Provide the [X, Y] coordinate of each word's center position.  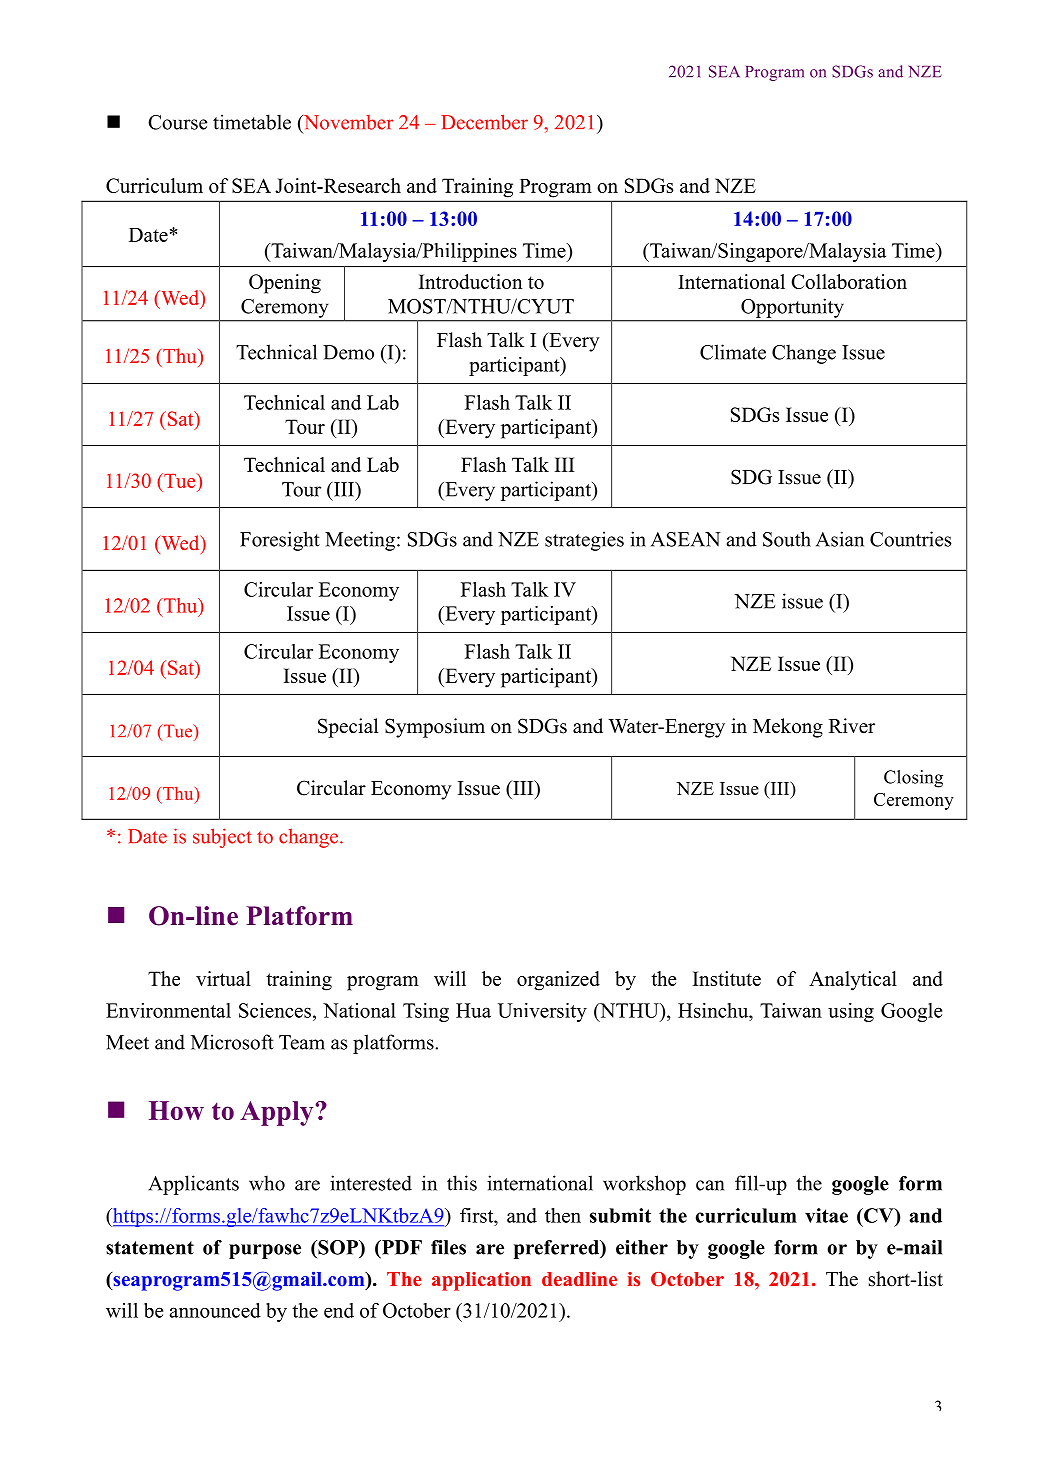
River [852, 726]
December [484, 122]
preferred [557, 1249]
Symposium [435, 728]
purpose [265, 1251]
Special [348, 728]
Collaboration [849, 281]
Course [177, 122]
